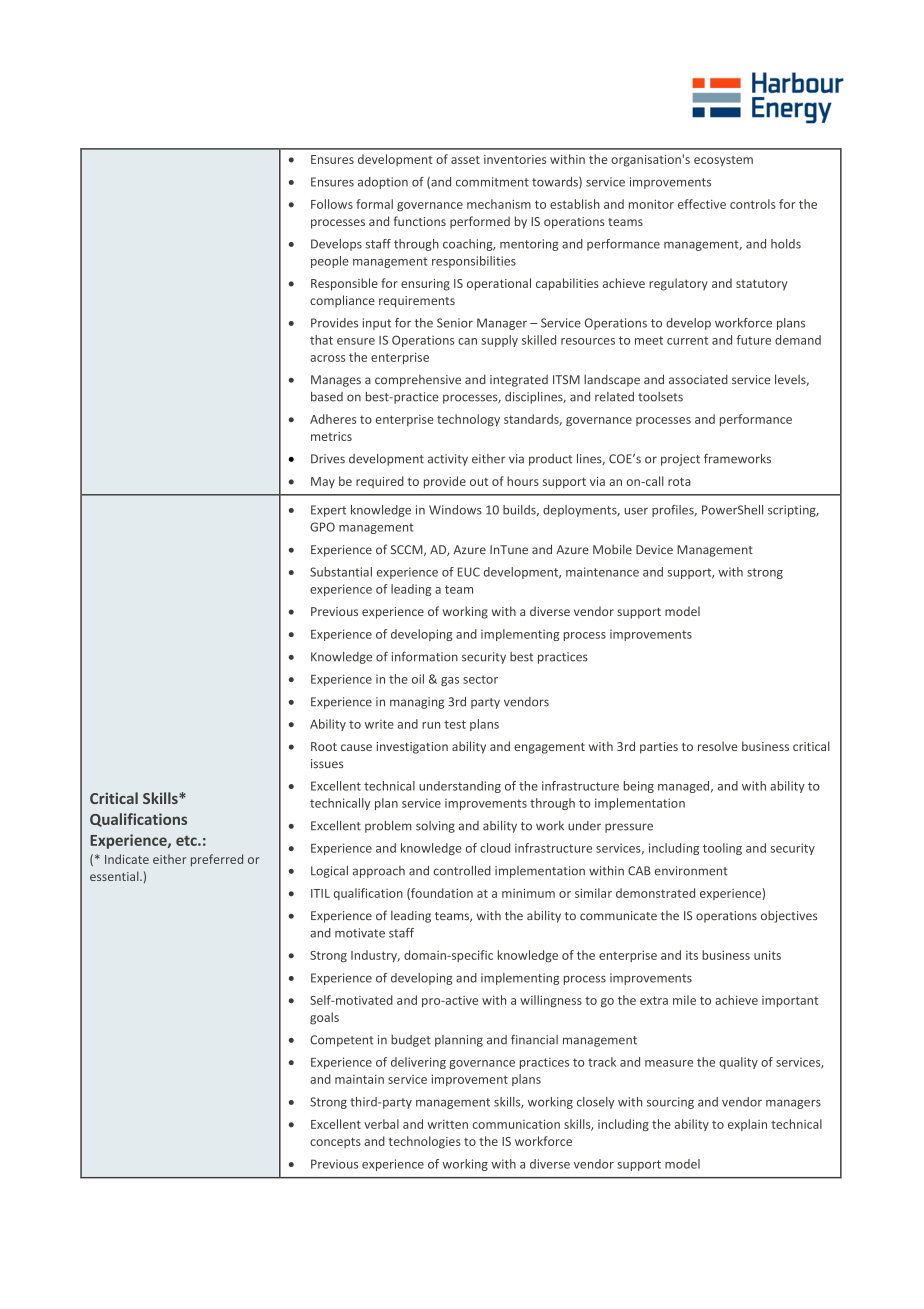  I want to click on effective, so click(702, 204).
